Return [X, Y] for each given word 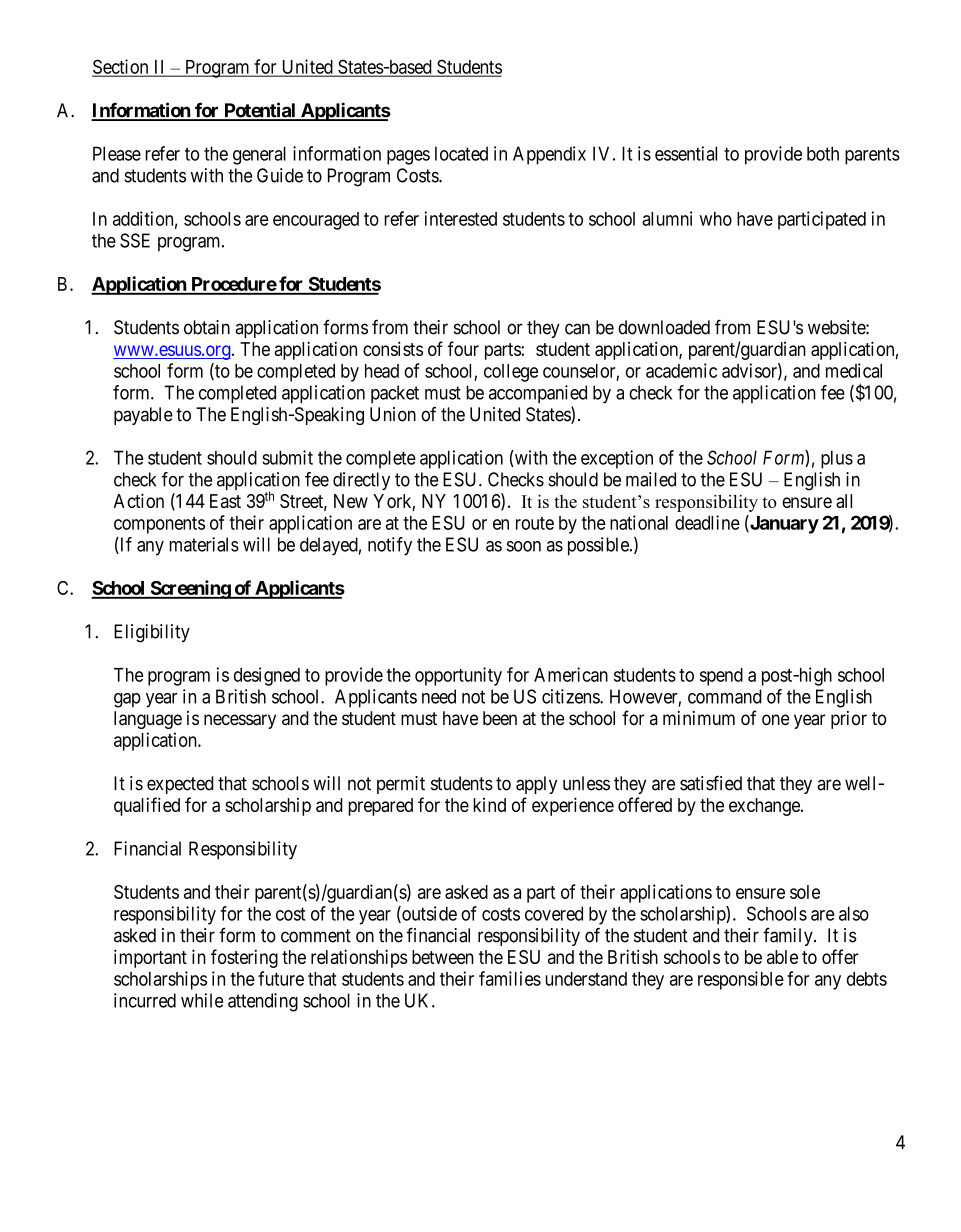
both [823, 153]
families [510, 978]
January [783, 524]
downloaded [664, 327]
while [202, 1000]
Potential [260, 111]
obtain [207, 327]
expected [180, 785]
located [461, 153]
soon [524, 546]
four [463, 348]
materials [204, 544]
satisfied [711, 783]
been [500, 718]
